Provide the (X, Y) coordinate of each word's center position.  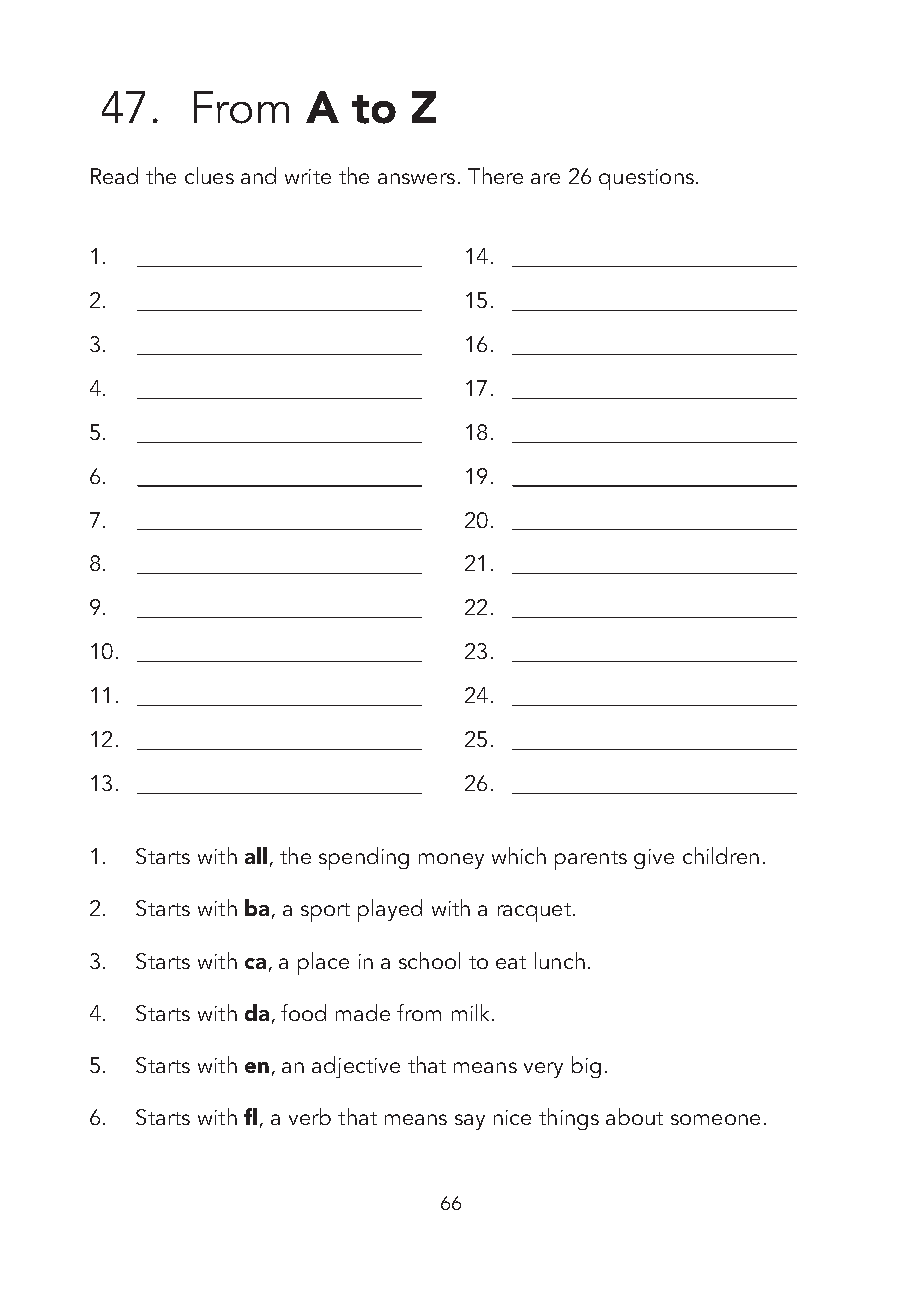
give (654, 859)
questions (646, 179)
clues (209, 175)
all (256, 855)
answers (416, 178)
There (495, 175)
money (451, 861)
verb (310, 1116)
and (258, 175)
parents (591, 860)
